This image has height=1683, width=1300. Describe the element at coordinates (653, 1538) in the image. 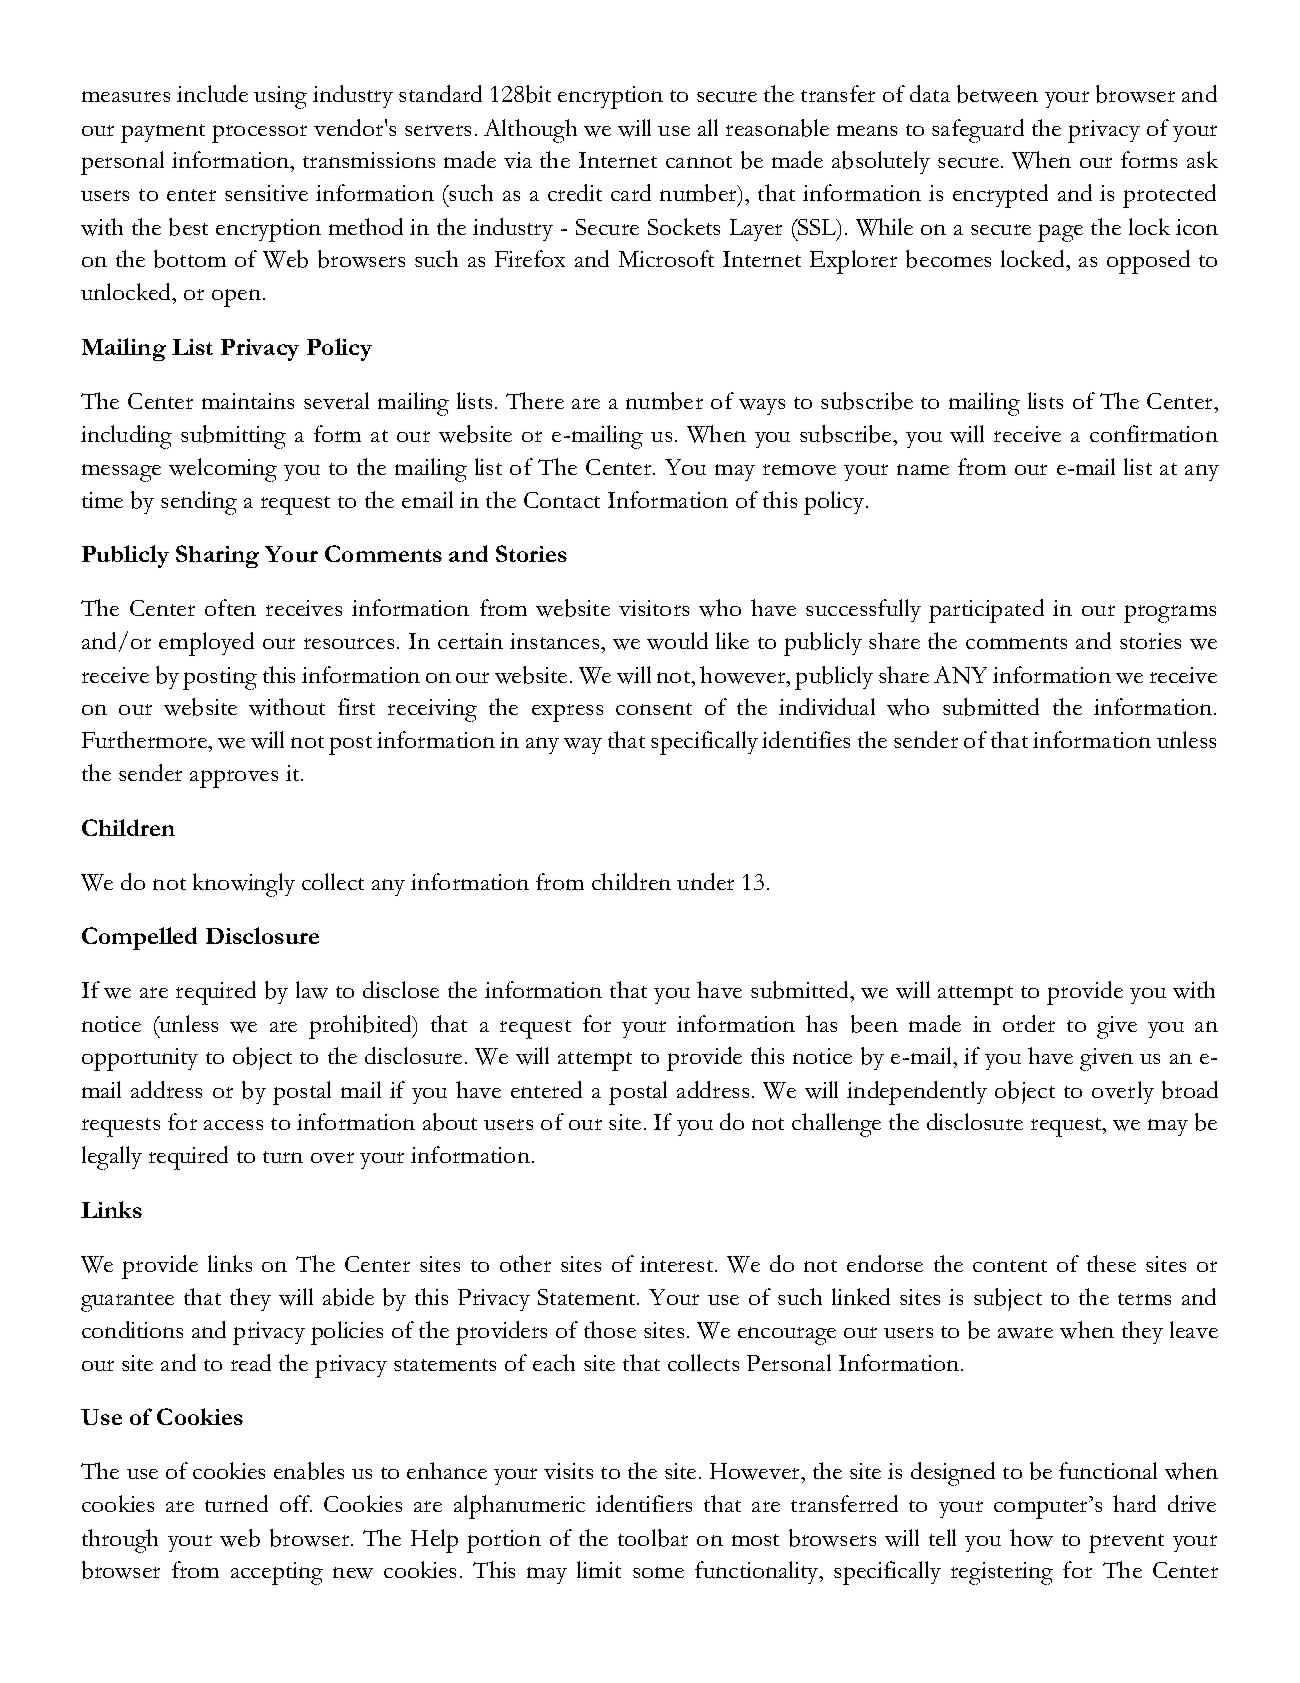

I see `toolbar` at that location.
